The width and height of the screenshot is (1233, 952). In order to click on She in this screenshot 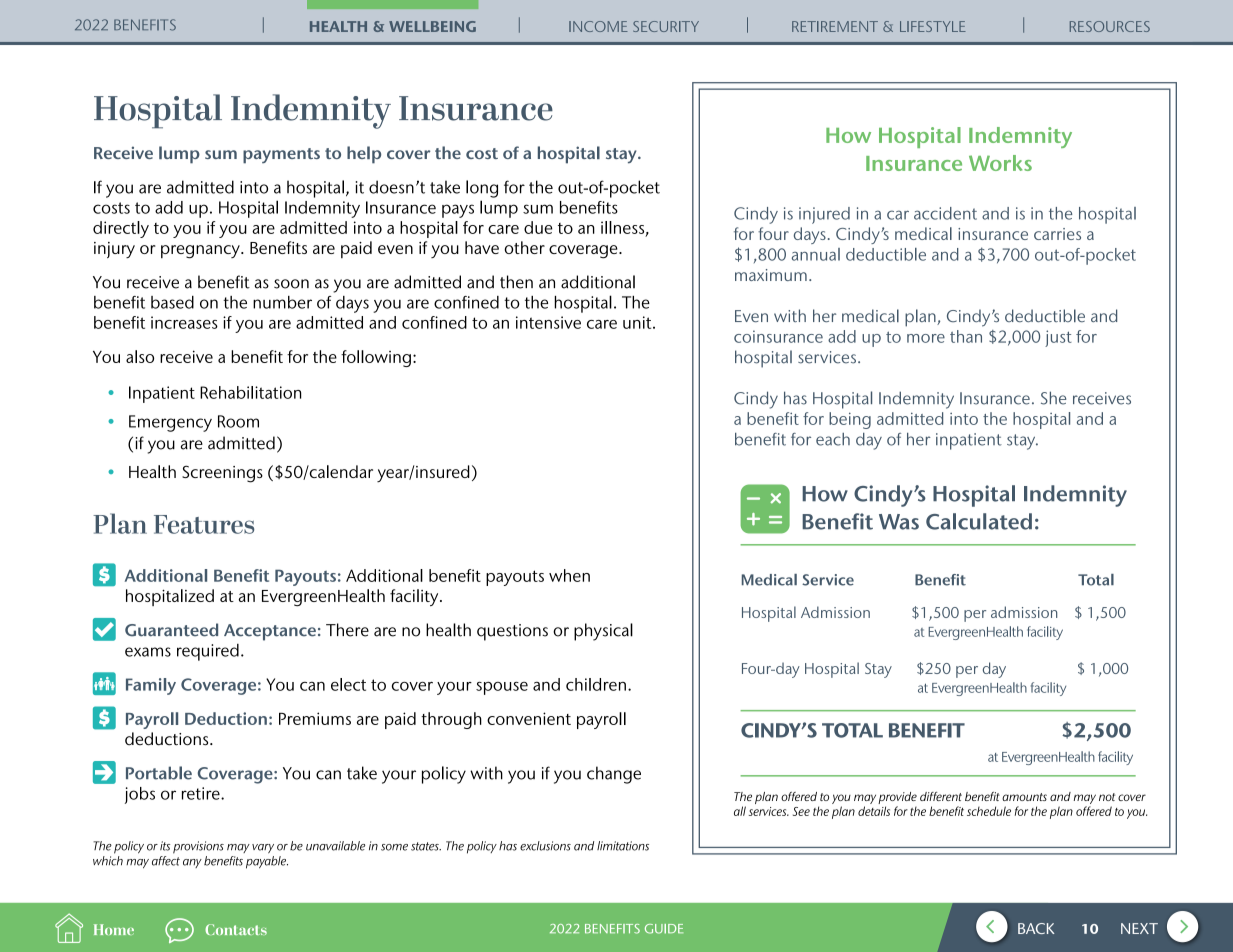, I will do `click(1053, 398)`.
